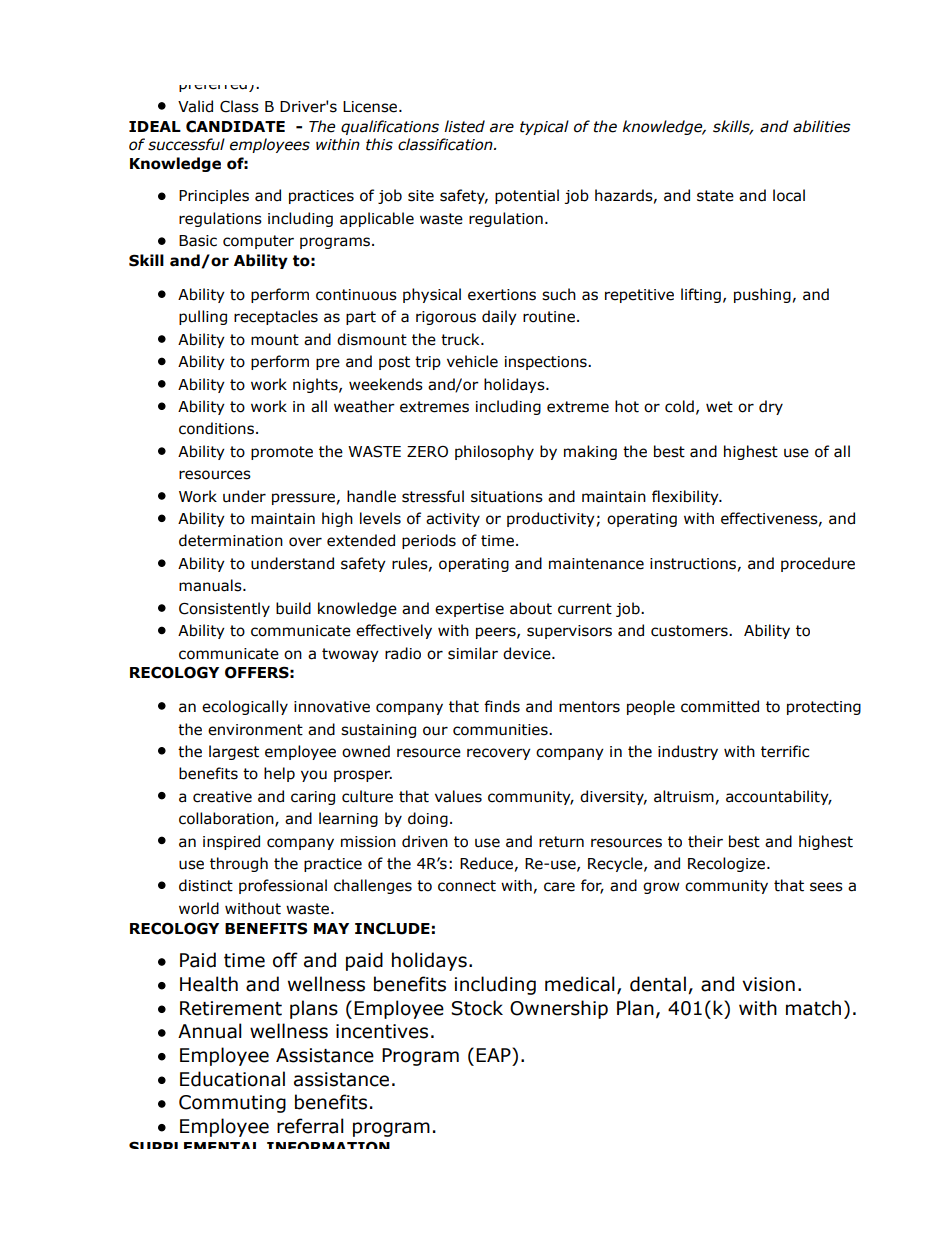 The image size is (952, 1233). I want to click on customers, so click(690, 631).
